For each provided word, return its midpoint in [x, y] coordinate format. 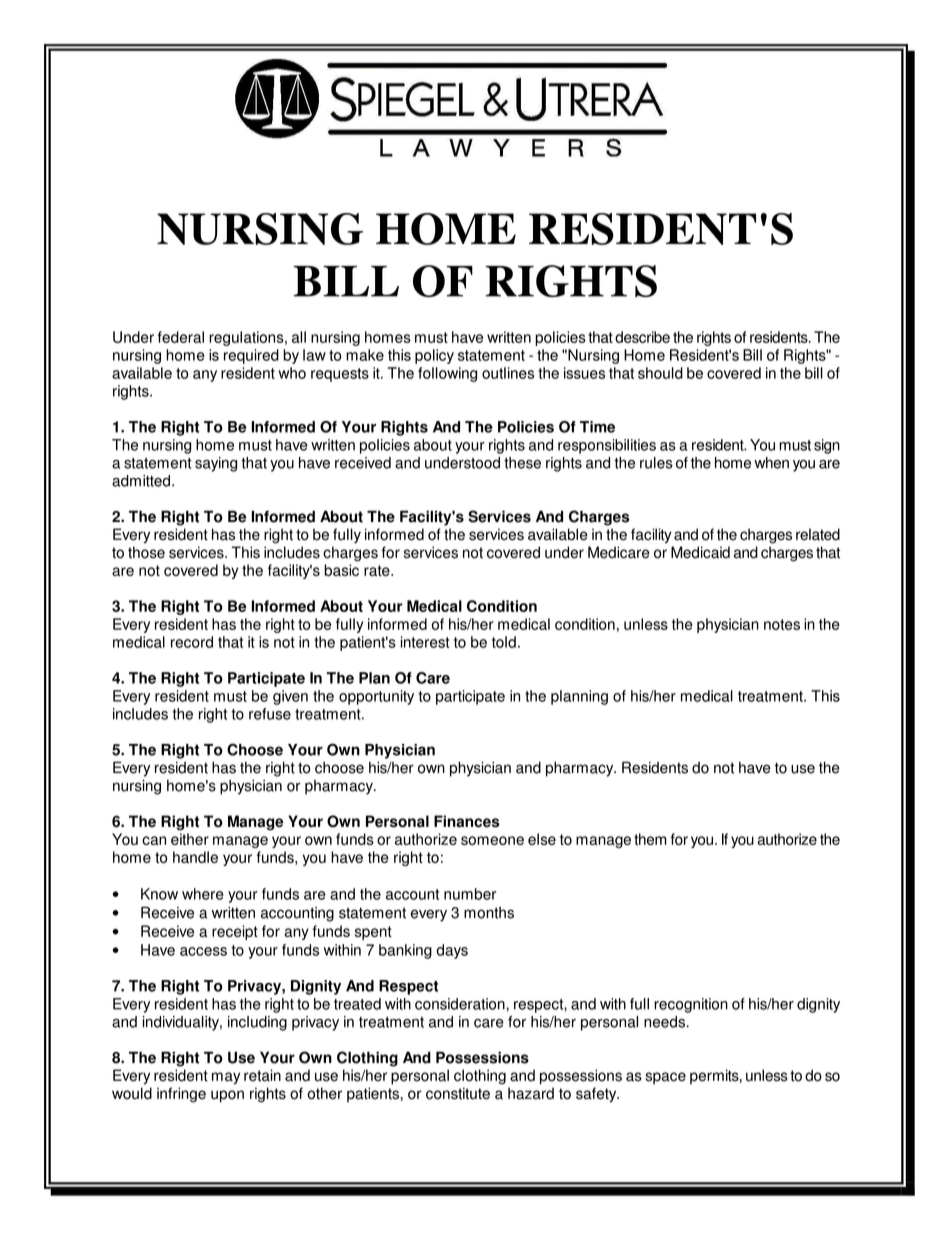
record [192, 642]
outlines [508, 373]
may [226, 1078]
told [504, 642]
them [650, 839]
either [190, 839]
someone [492, 840]
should [660, 373]
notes [782, 624]
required [251, 356]
